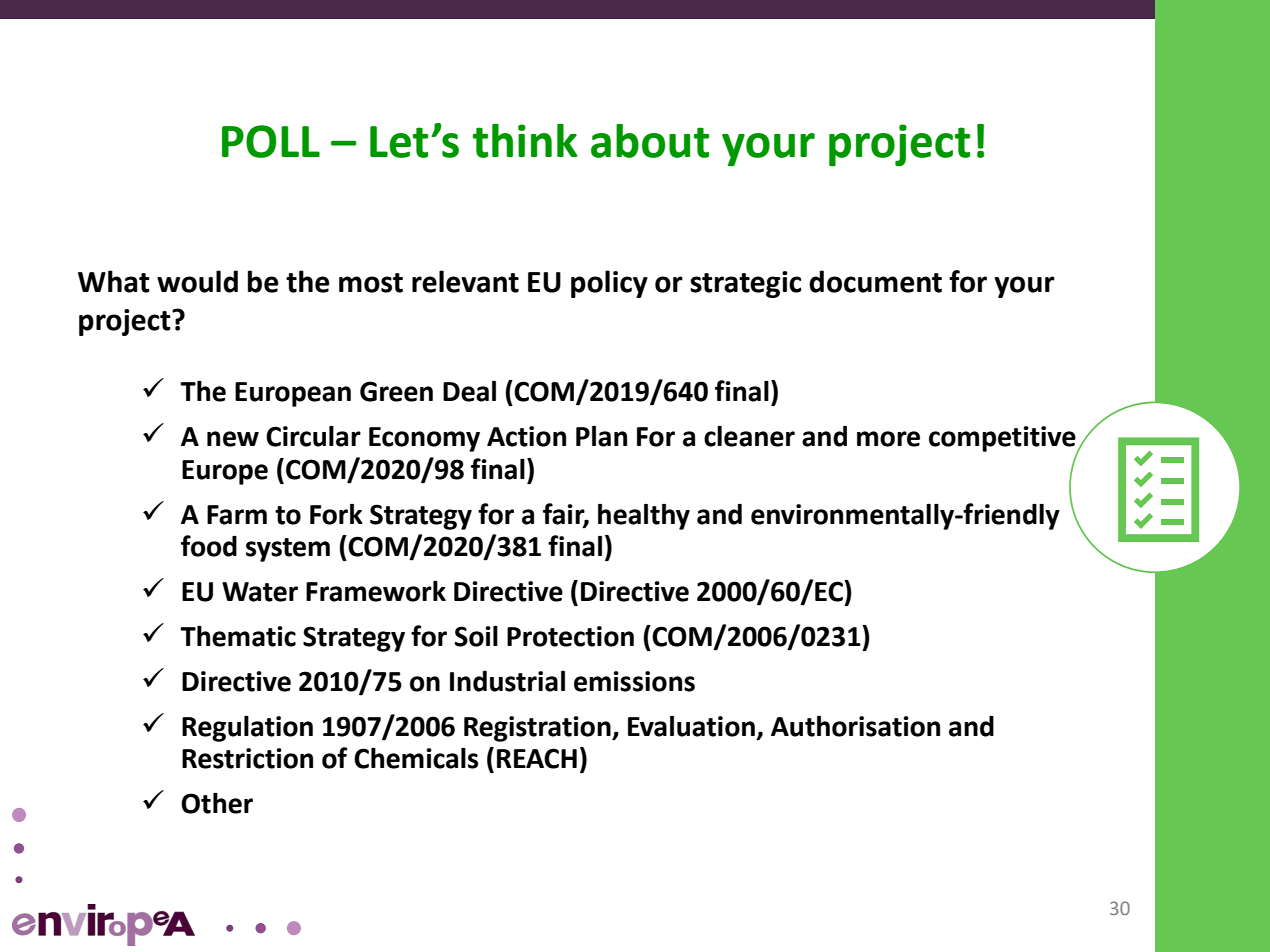 Image resolution: width=1270 pixels, height=952 pixels. I want to click on competitive, so click(1003, 440).
